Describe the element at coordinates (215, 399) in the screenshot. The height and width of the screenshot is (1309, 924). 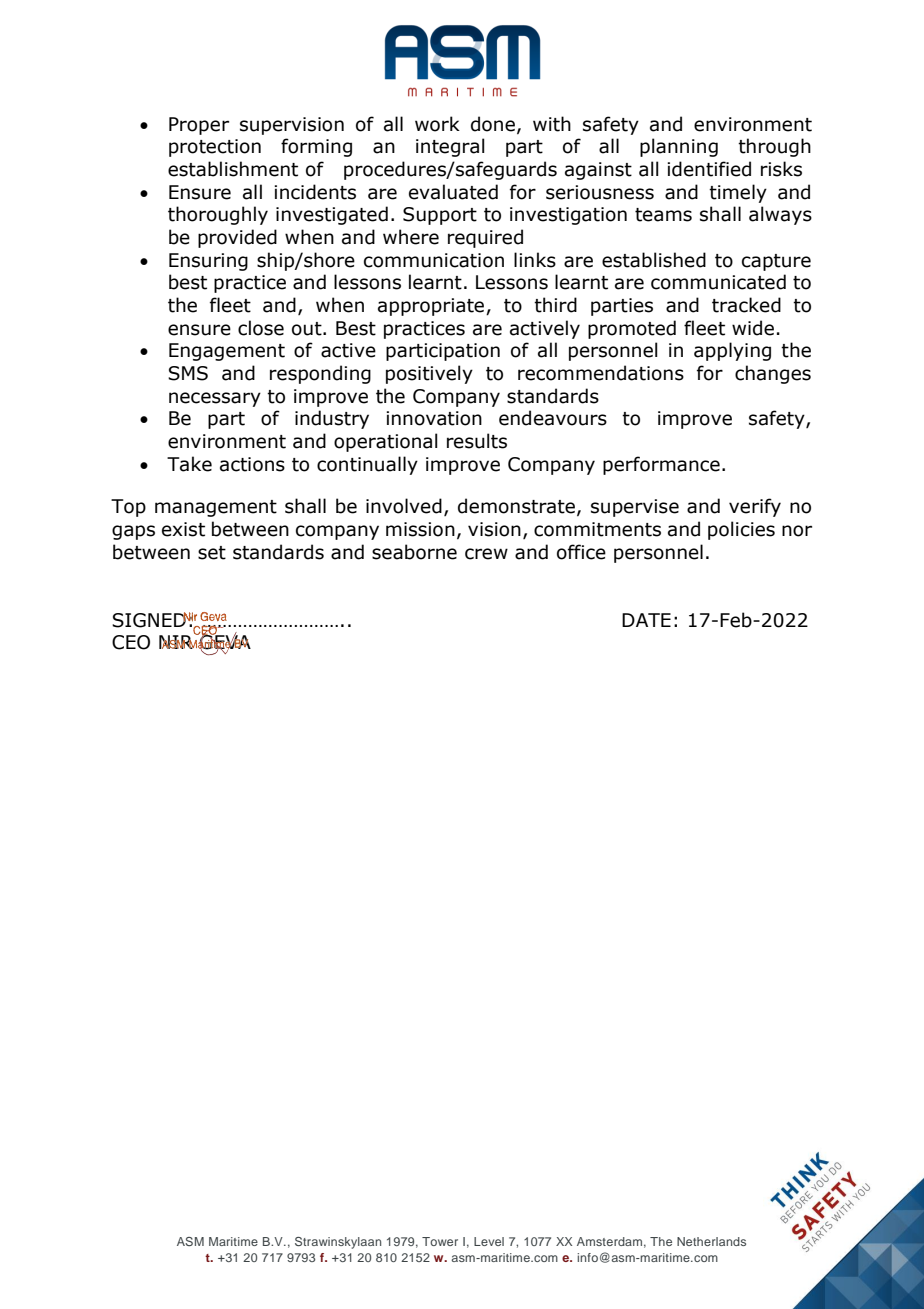
I see `necessary` at that location.
